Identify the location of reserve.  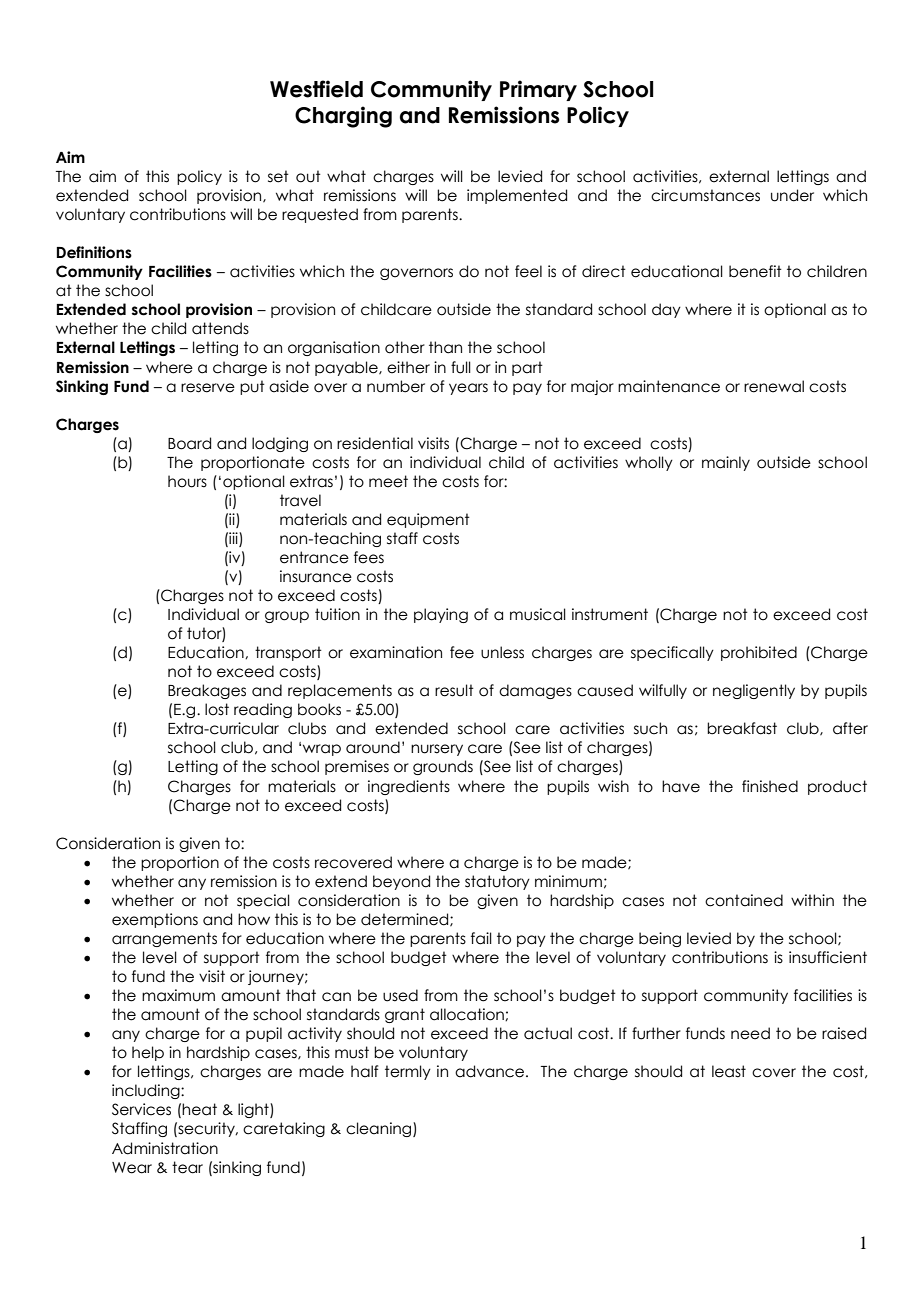
(208, 388).
